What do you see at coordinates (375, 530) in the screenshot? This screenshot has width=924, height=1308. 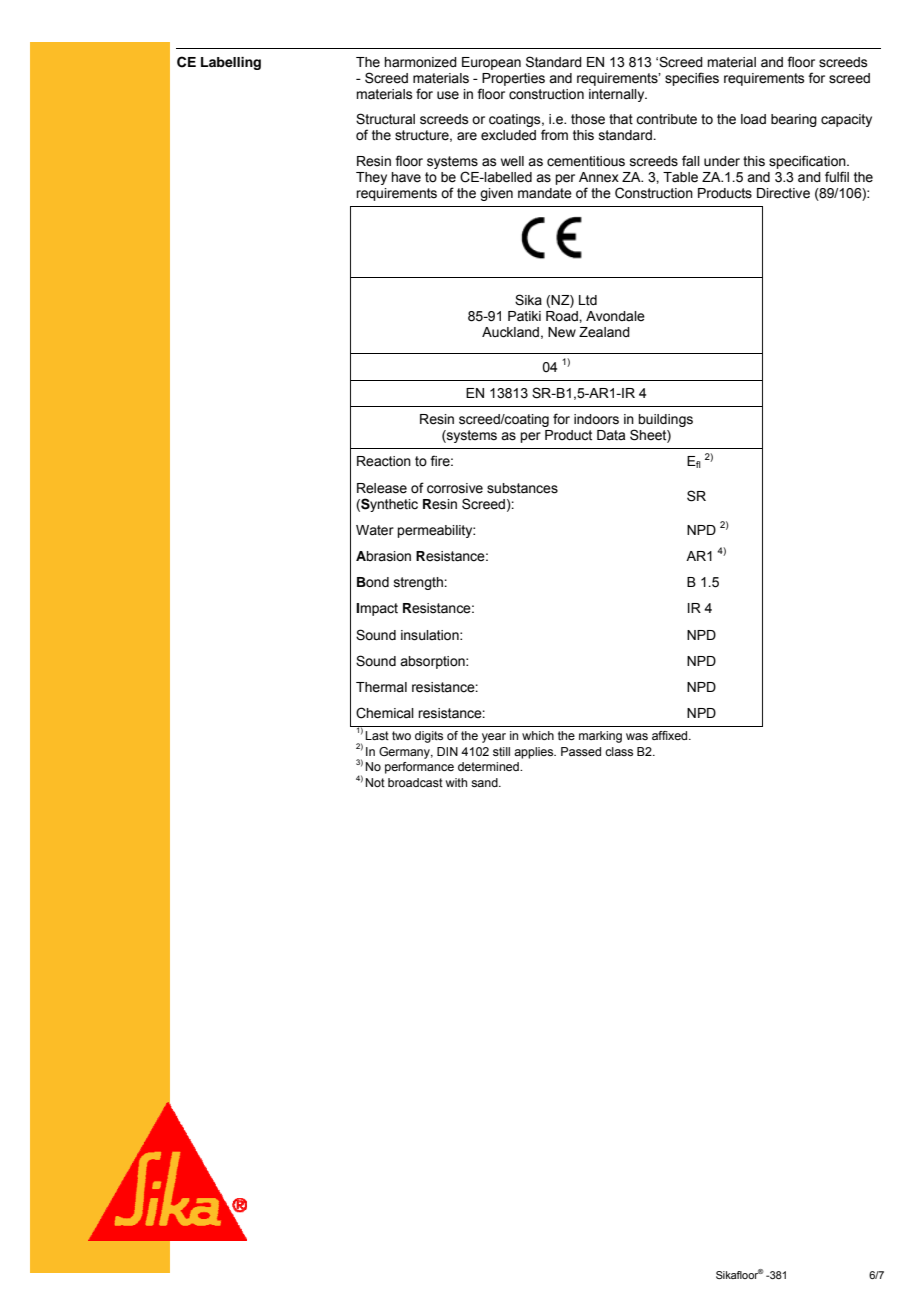 I see `Water` at bounding box center [375, 530].
